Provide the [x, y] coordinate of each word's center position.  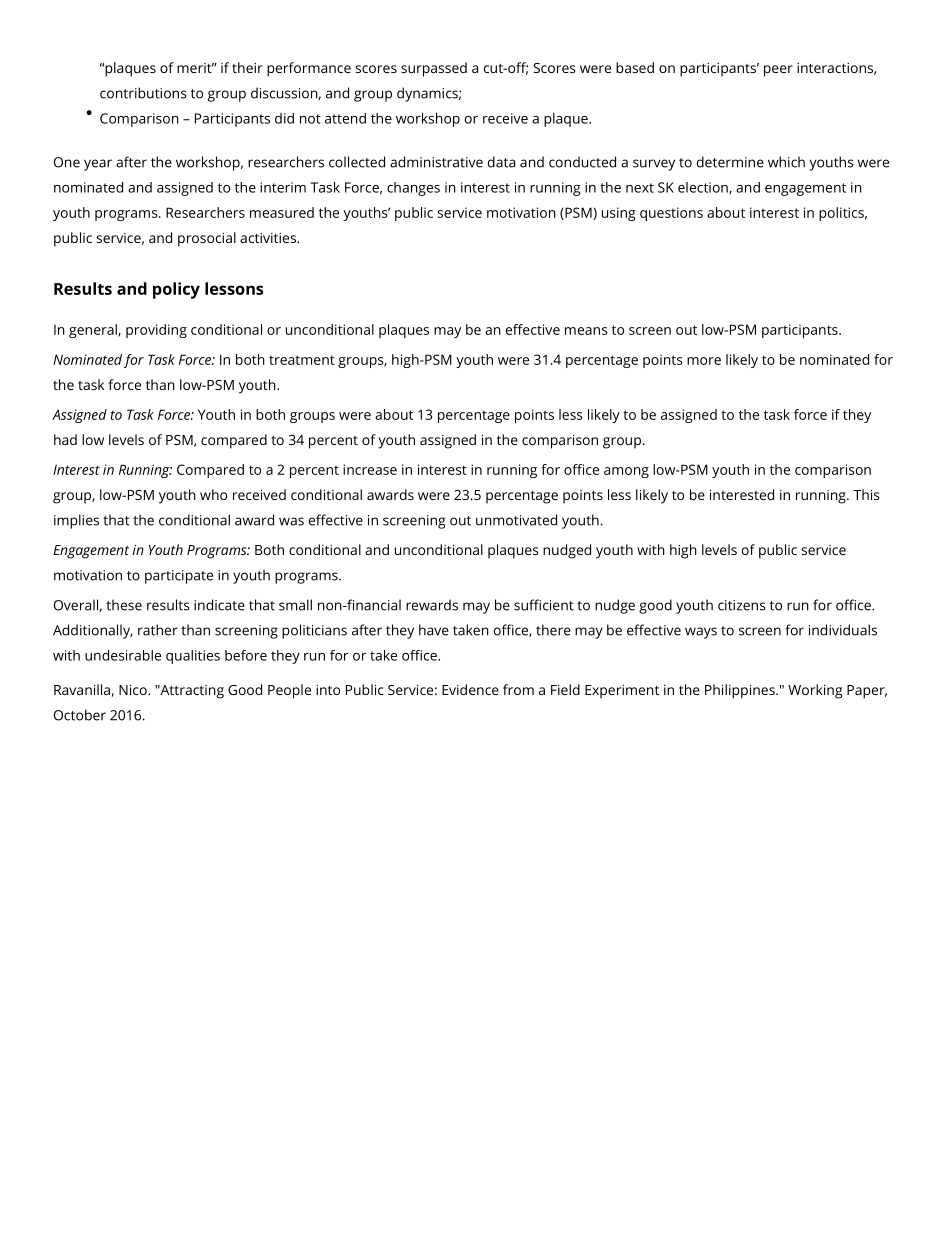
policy [176, 290]
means [586, 331]
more [704, 361]
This [866, 494]
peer [778, 71]
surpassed [434, 69]
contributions [143, 93]
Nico [134, 690]
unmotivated [516, 520]
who [213, 494]
